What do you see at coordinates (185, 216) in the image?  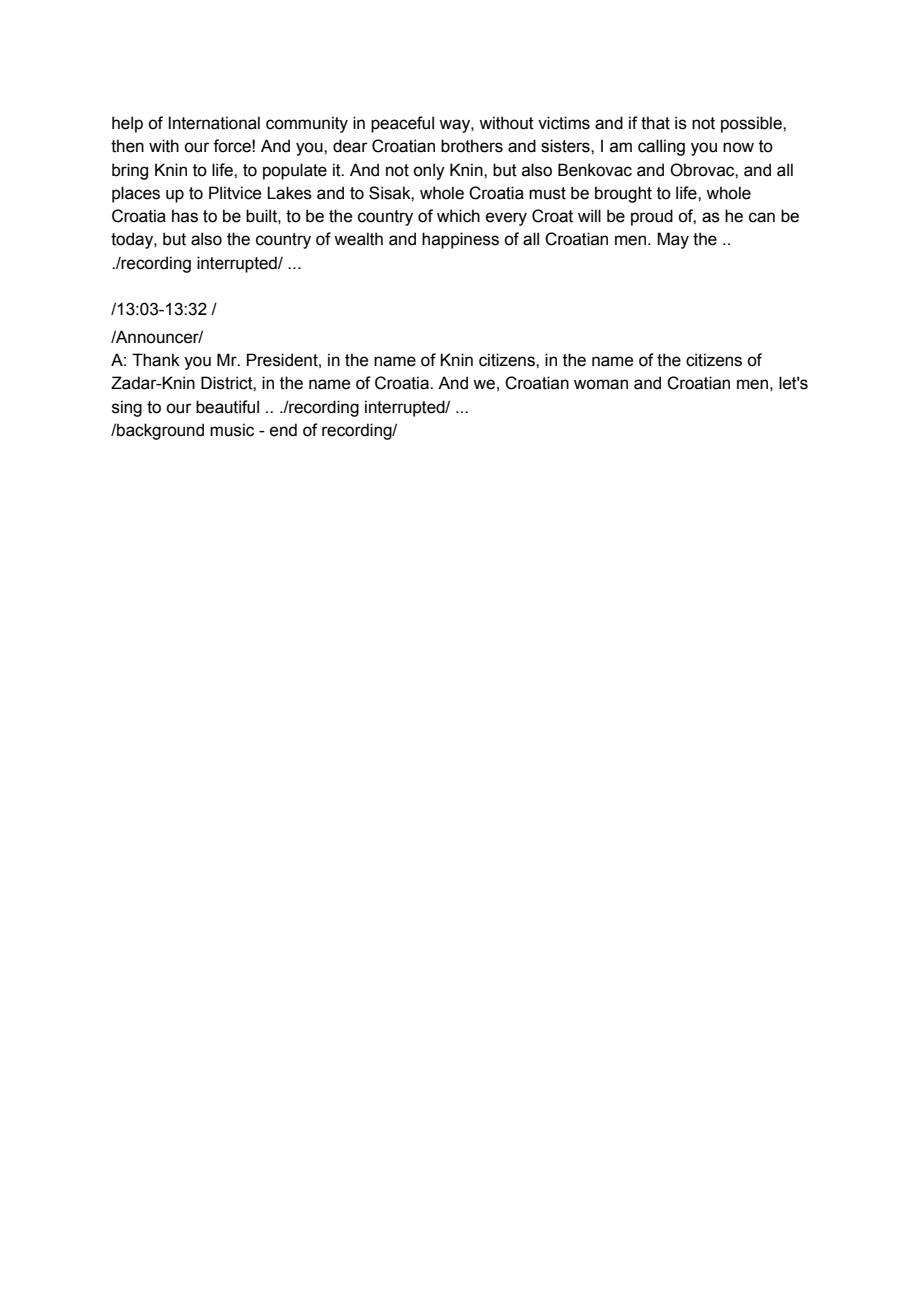 I see `has` at bounding box center [185, 216].
